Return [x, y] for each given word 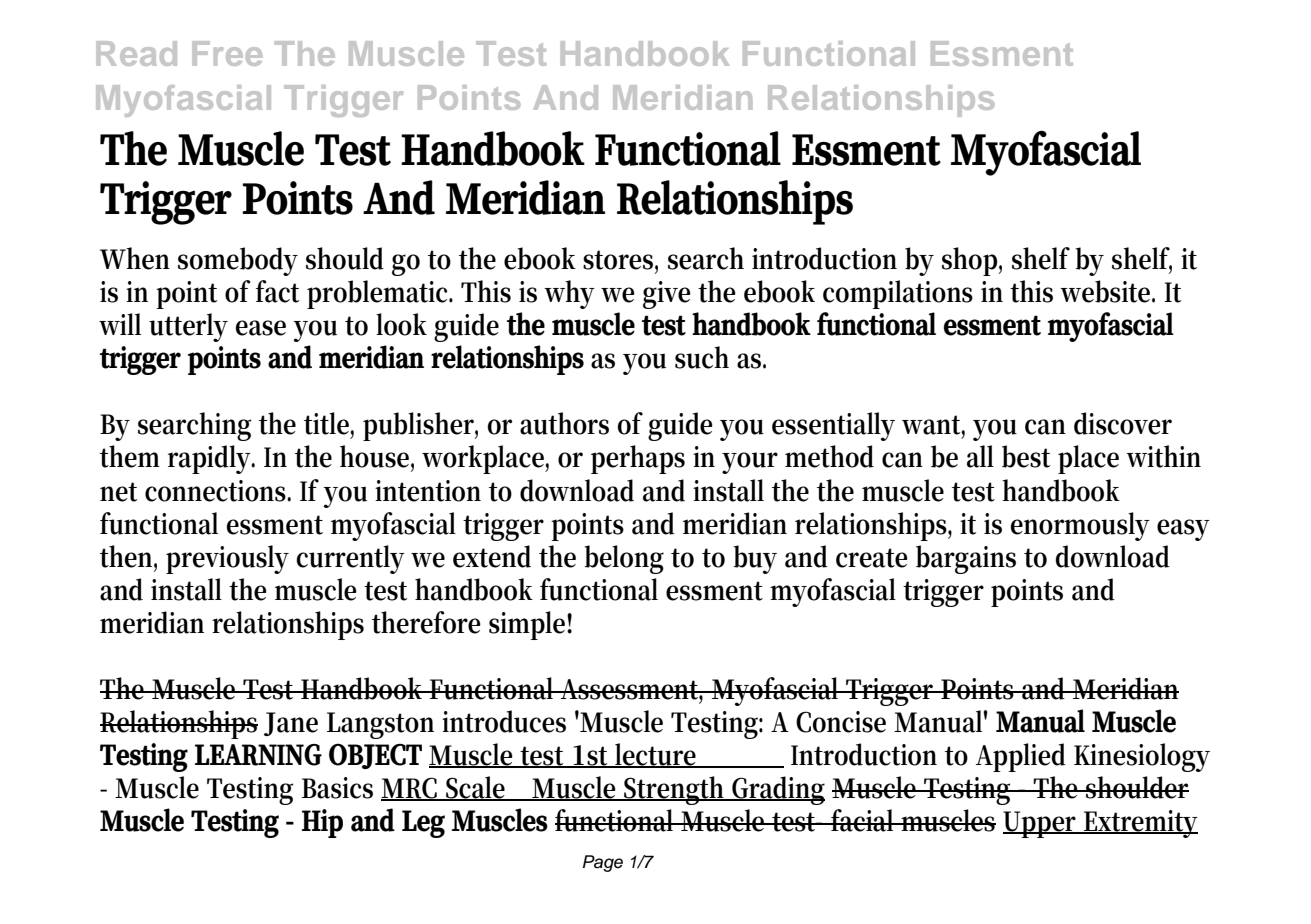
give [667, 295]
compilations [898, 294]
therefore [426, 622]
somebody [238, 261]
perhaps [638, 459]
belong [624, 559]
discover [1123, 423]
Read [136, 53]
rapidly [211, 459]
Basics [337, 788]
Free [227, 53]
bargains [966, 559]
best [1026, 456]
